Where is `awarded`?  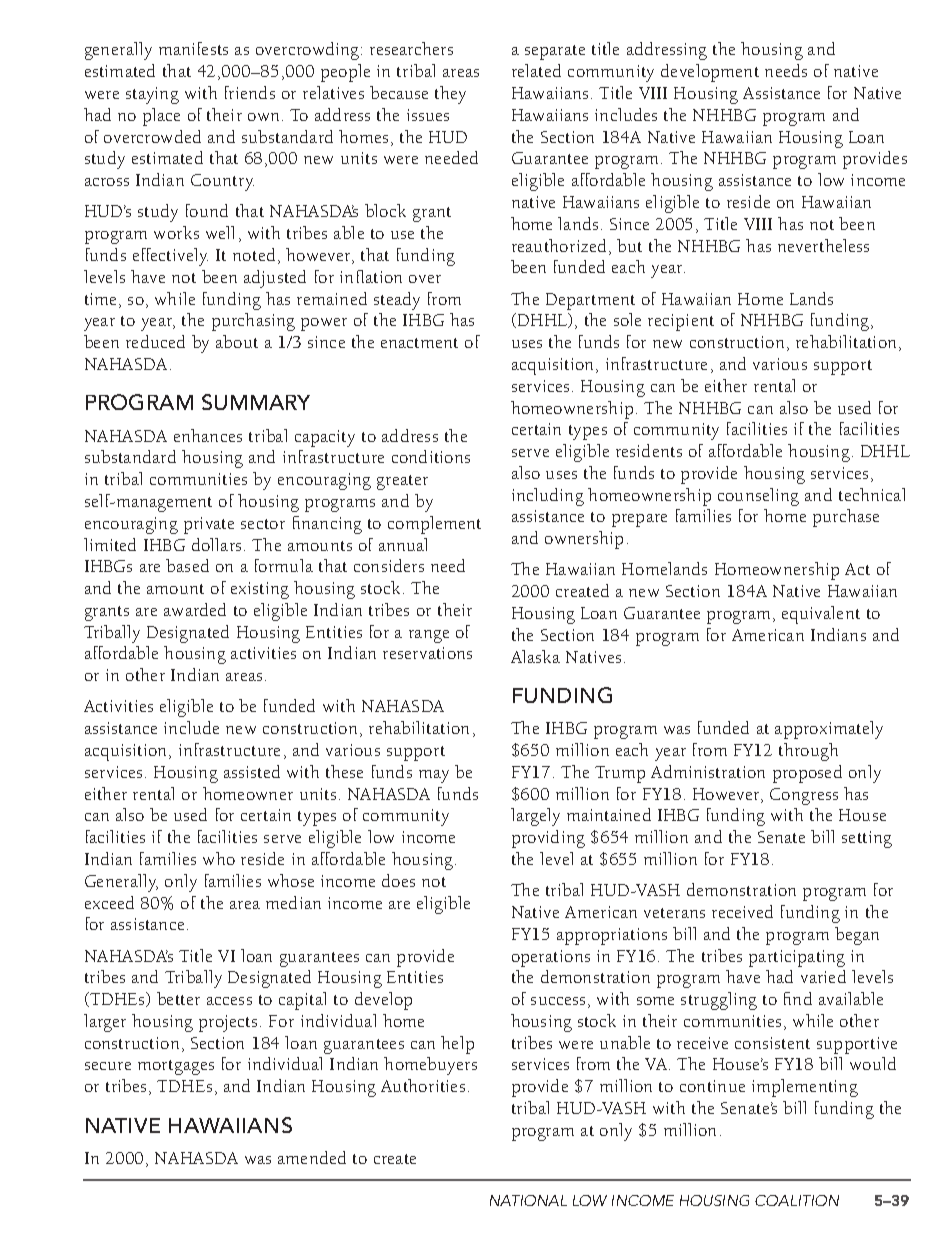 awarded is located at coordinates (195, 609).
